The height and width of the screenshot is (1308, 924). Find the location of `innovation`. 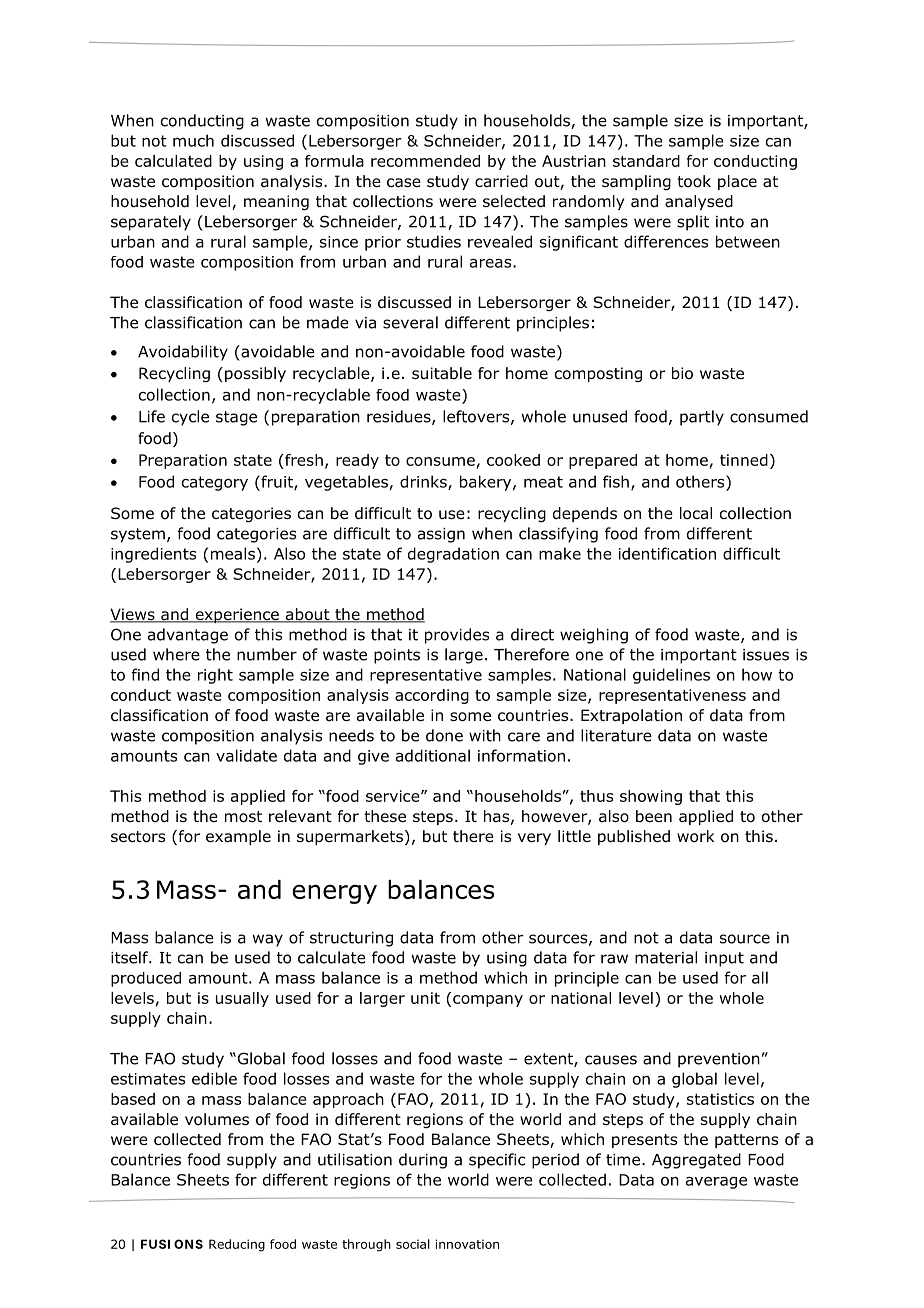

innovation is located at coordinates (467, 1244).
